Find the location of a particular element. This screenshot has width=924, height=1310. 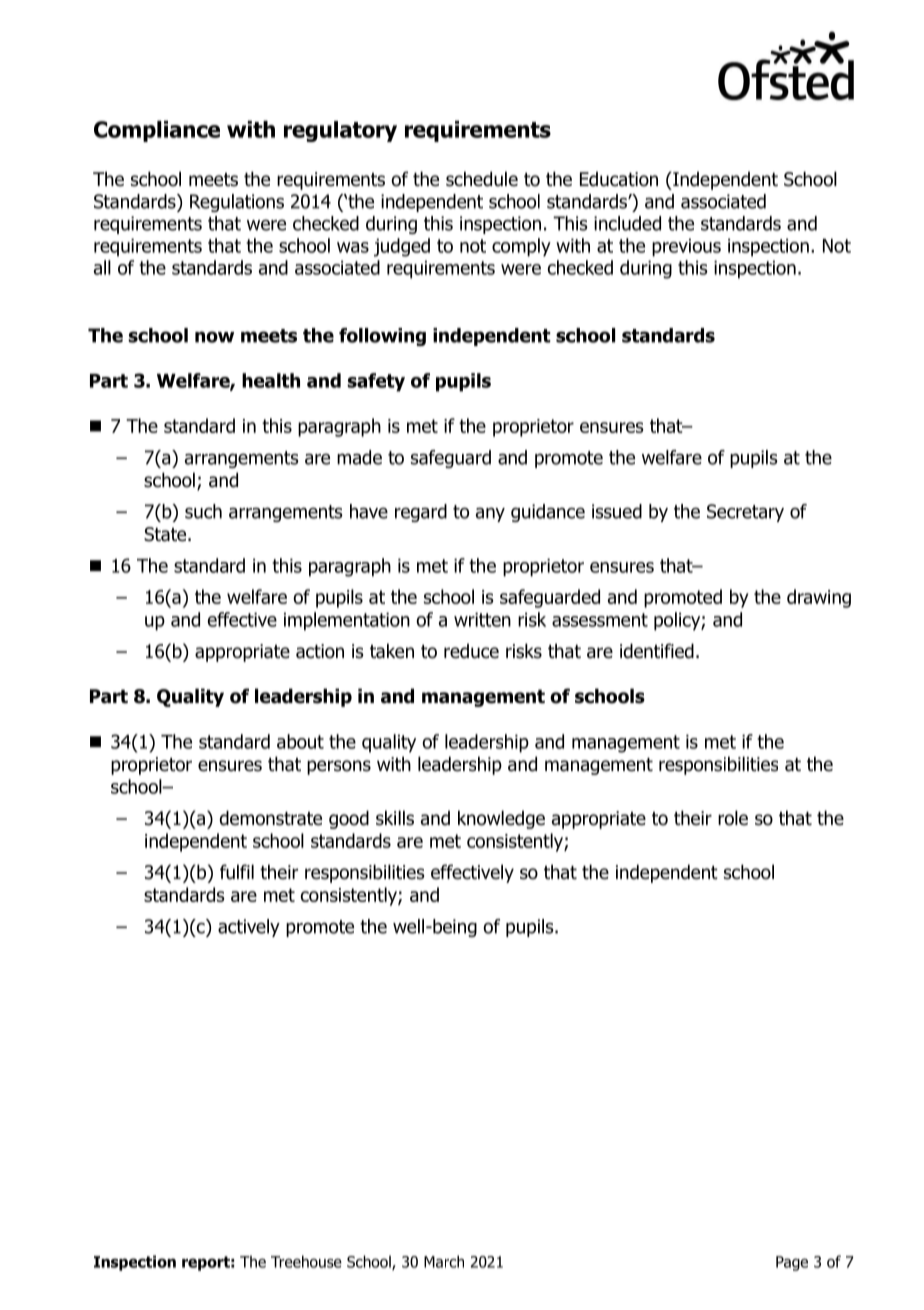

Secretary is located at coordinates (745, 513).
